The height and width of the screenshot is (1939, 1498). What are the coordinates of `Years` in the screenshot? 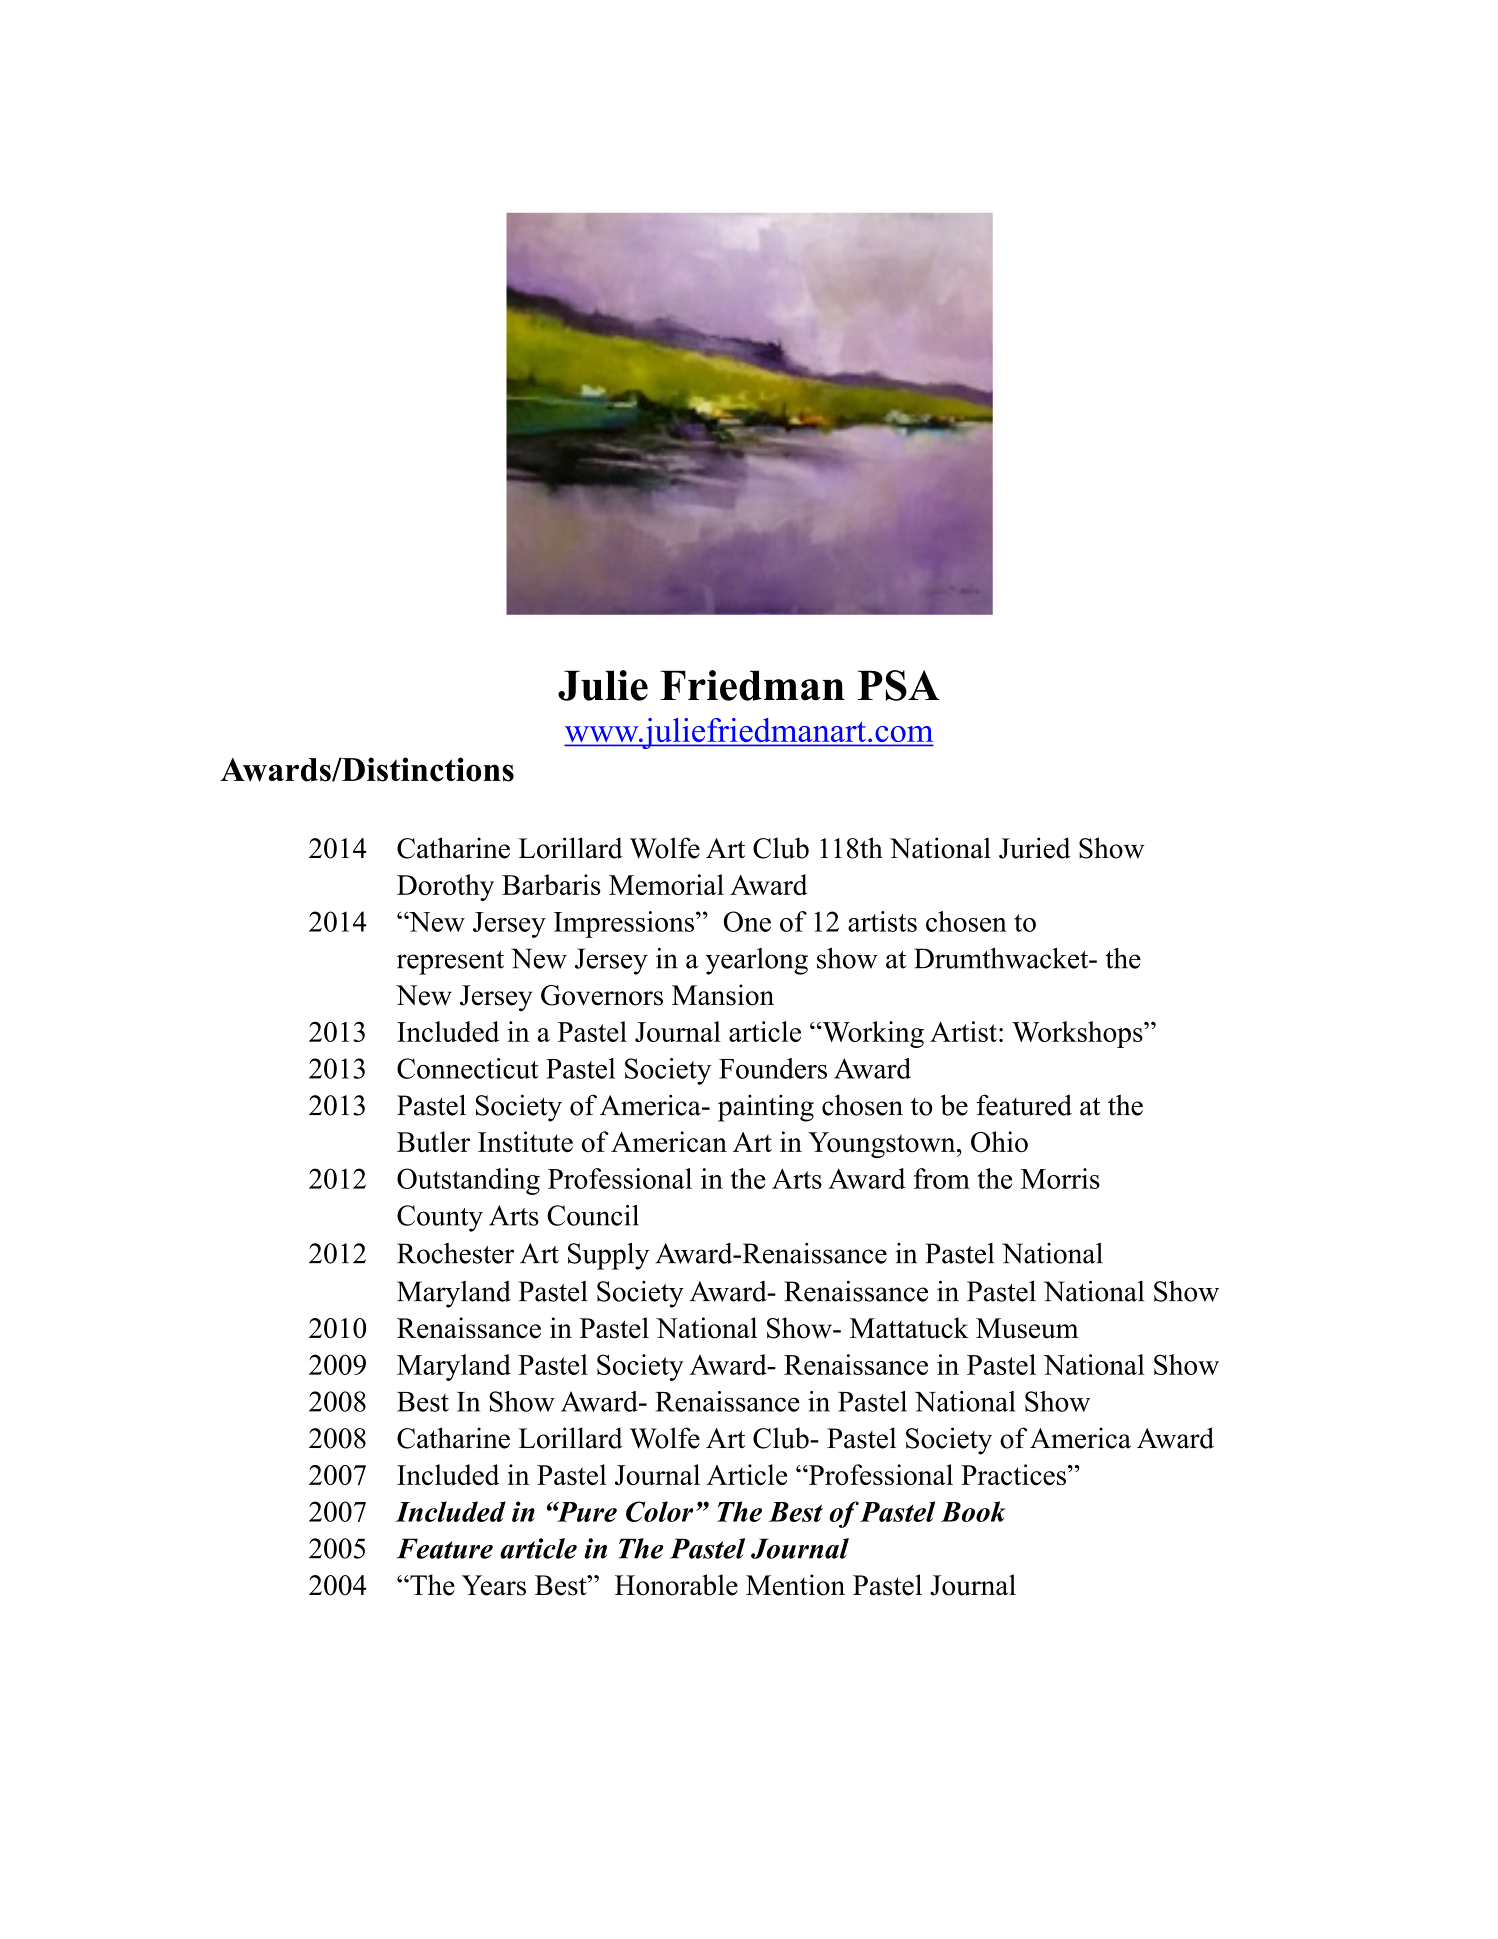 It's located at (494, 1585).
